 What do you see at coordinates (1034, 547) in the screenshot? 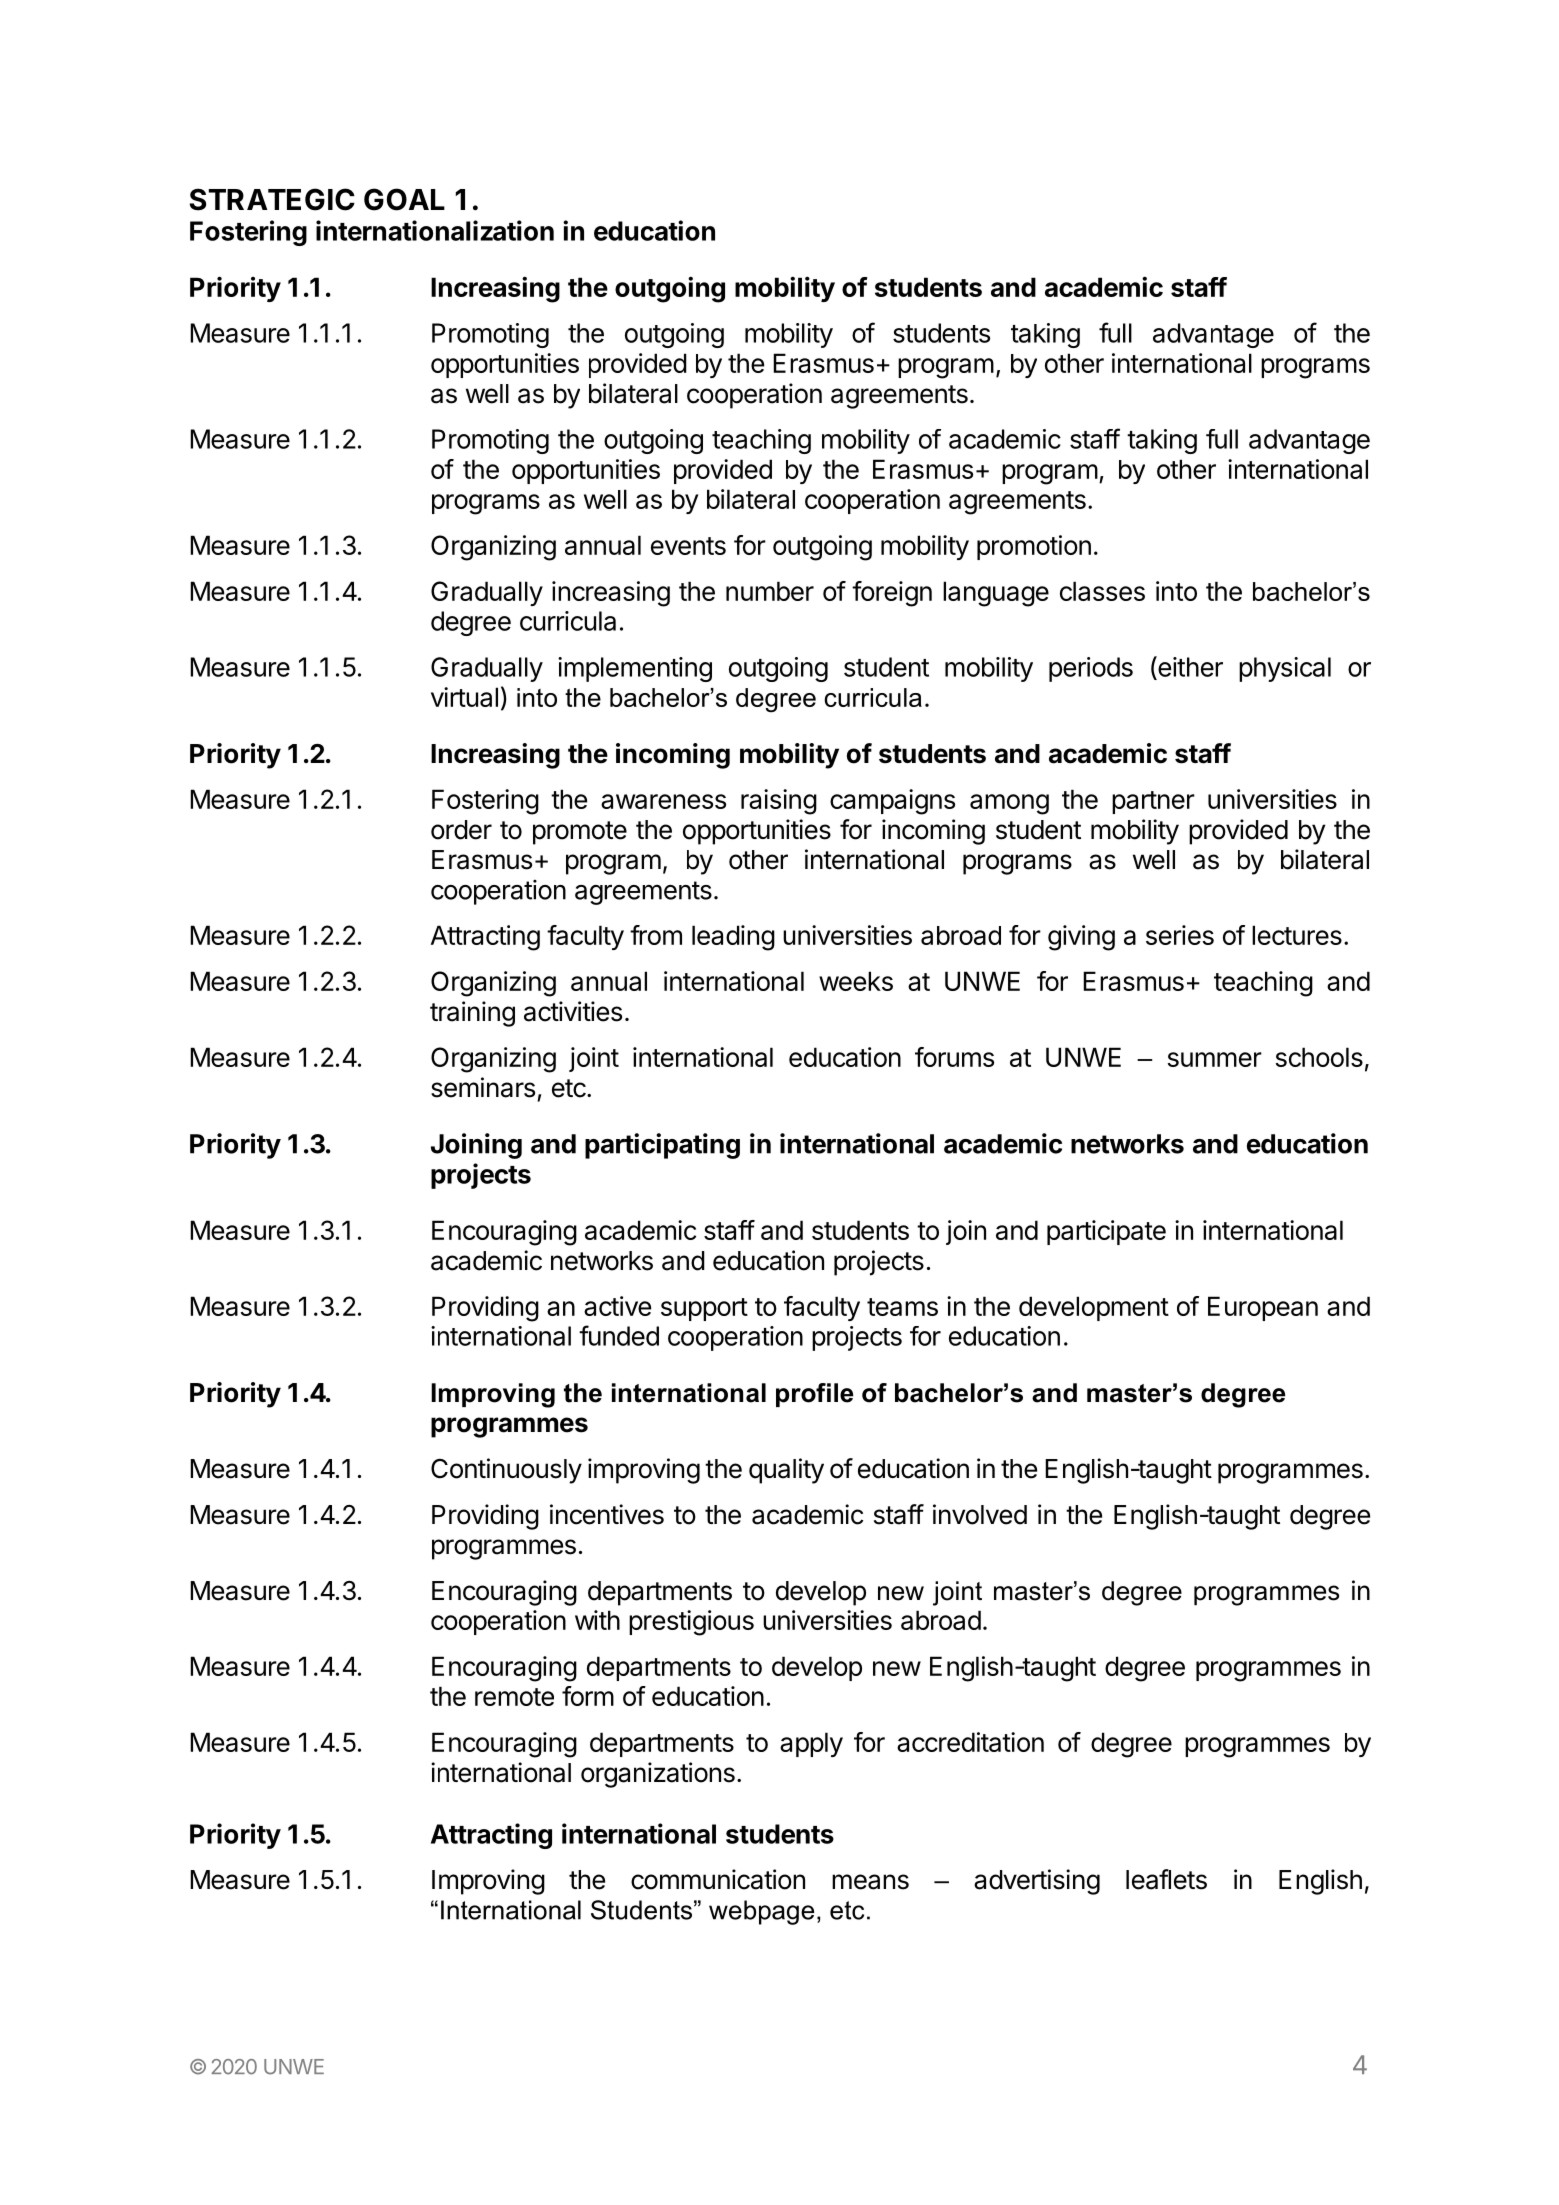
I see `promotion` at bounding box center [1034, 547].
